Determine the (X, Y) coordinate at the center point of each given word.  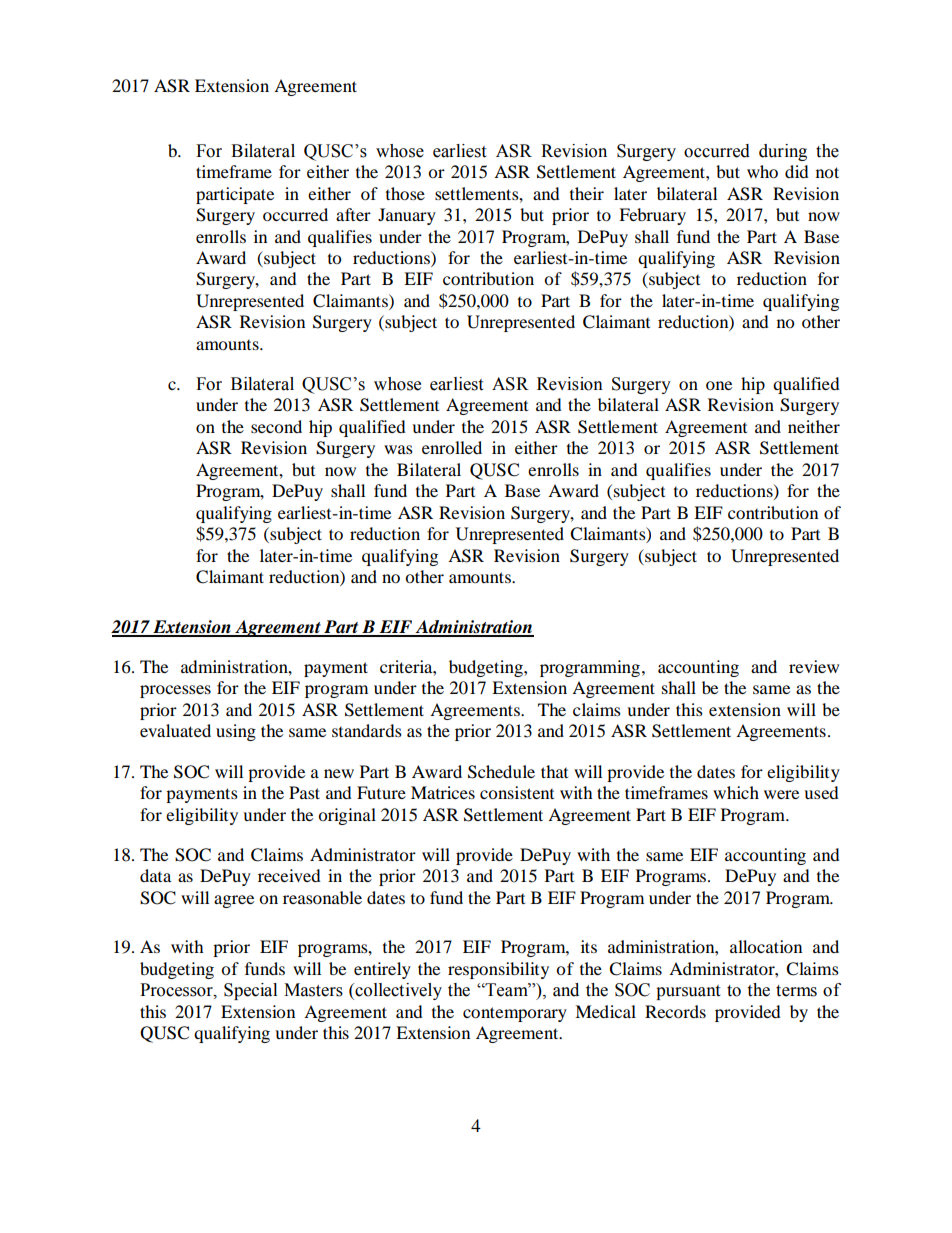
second (276, 426)
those (405, 193)
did (797, 171)
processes (175, 691)
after (353, 214)
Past (304, 792)
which (736, 792)
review (814, 666)
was (398, 449)
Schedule (501, 772)
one (719, 385)
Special (250, 991)
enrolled (452, 447)
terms (796, 991)
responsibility (498, 970)
